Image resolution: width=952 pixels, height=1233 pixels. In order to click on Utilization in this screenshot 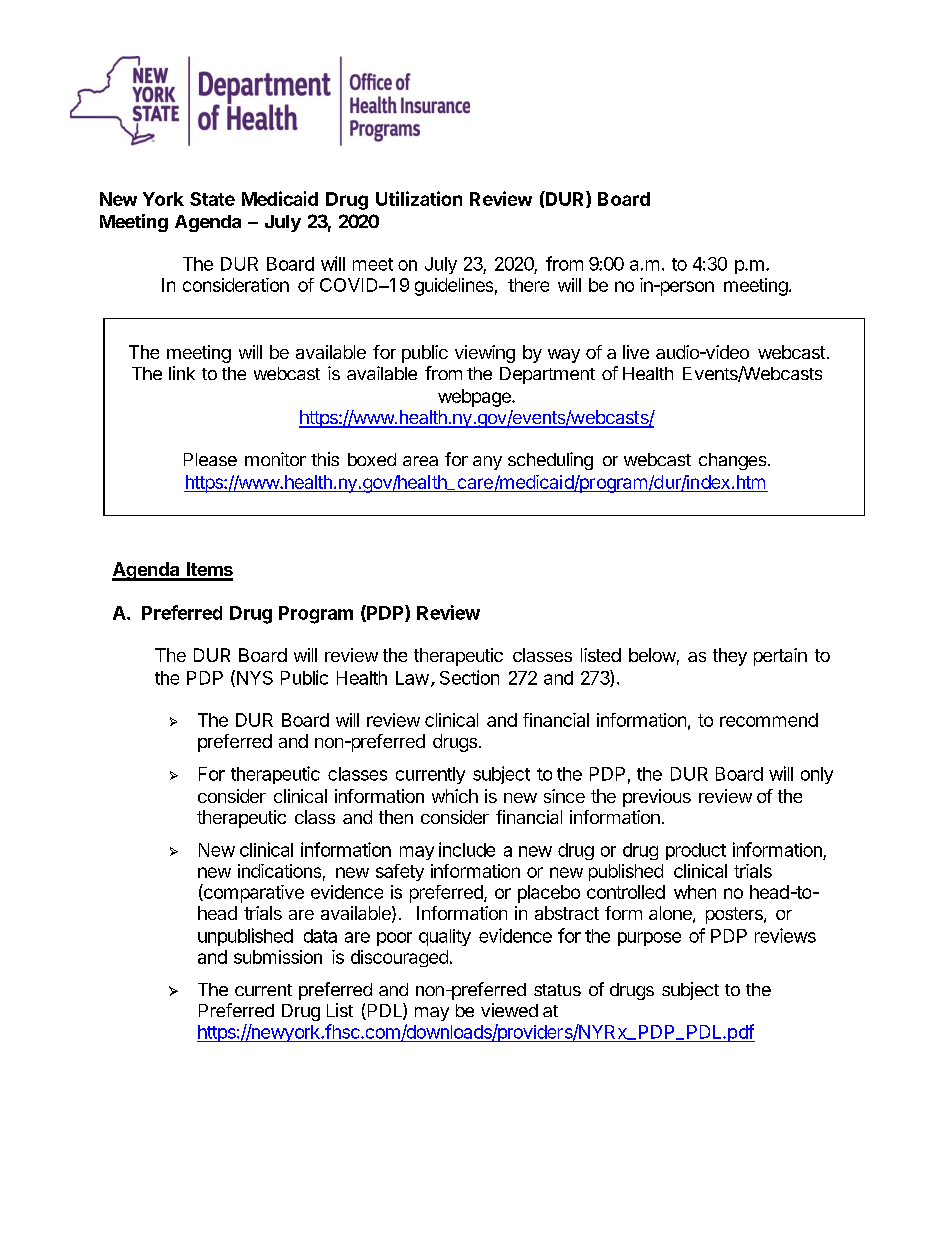, I will do `click(419, 198)`.
